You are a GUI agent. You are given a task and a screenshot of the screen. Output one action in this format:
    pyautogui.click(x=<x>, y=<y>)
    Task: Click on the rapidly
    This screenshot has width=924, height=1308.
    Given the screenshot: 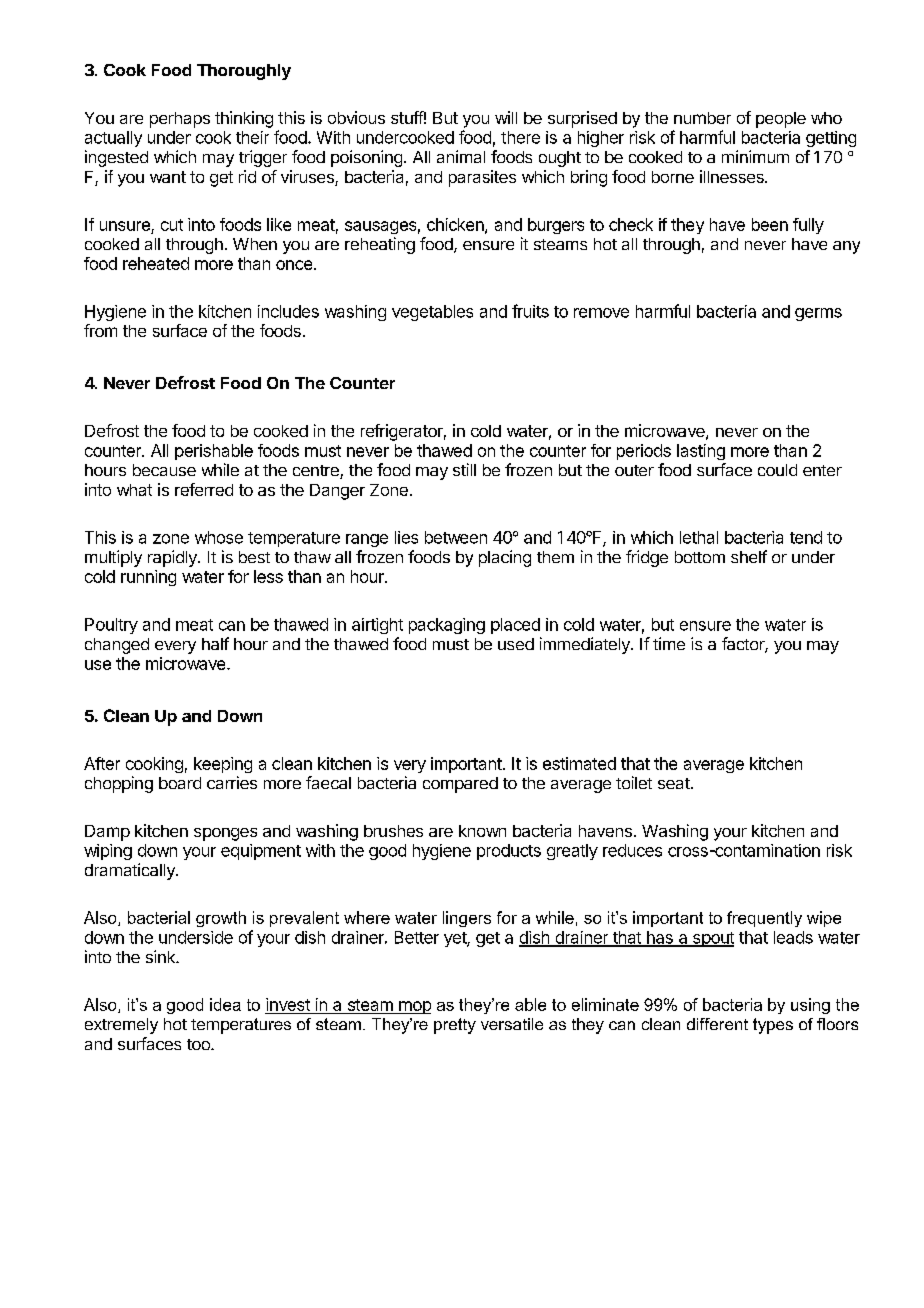 What is the action you would take?
    pyautogui.click(x=173, y=558)
